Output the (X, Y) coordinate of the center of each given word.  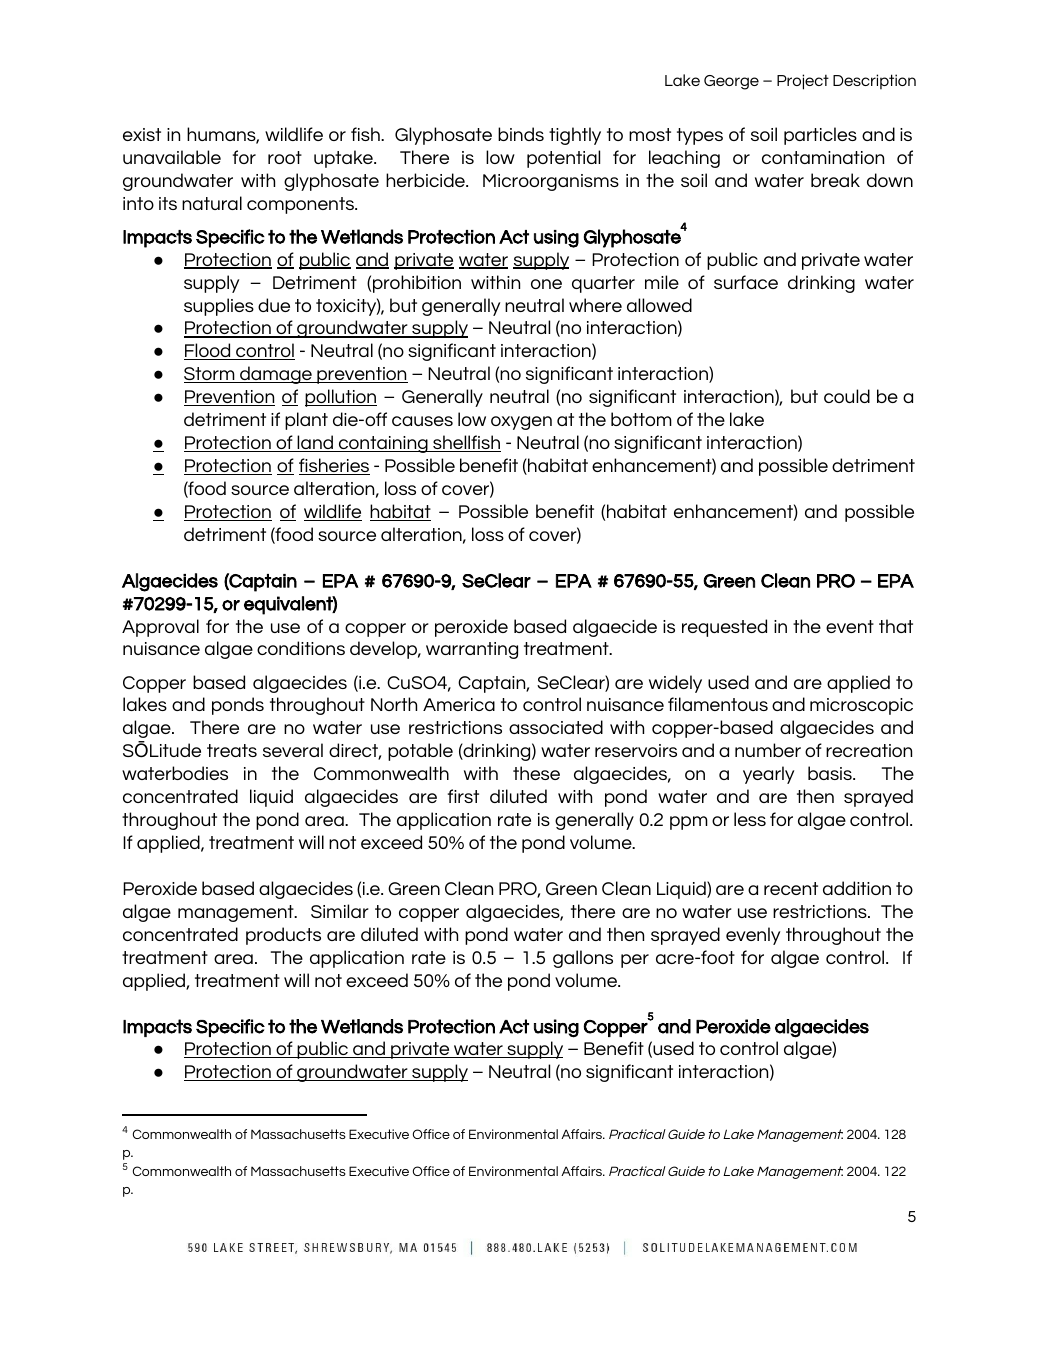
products (283, 936)
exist (142, 134)
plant (306, 421)
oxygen (521, 423)
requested (724, 628)
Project (803, 82)
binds (521, 134)
